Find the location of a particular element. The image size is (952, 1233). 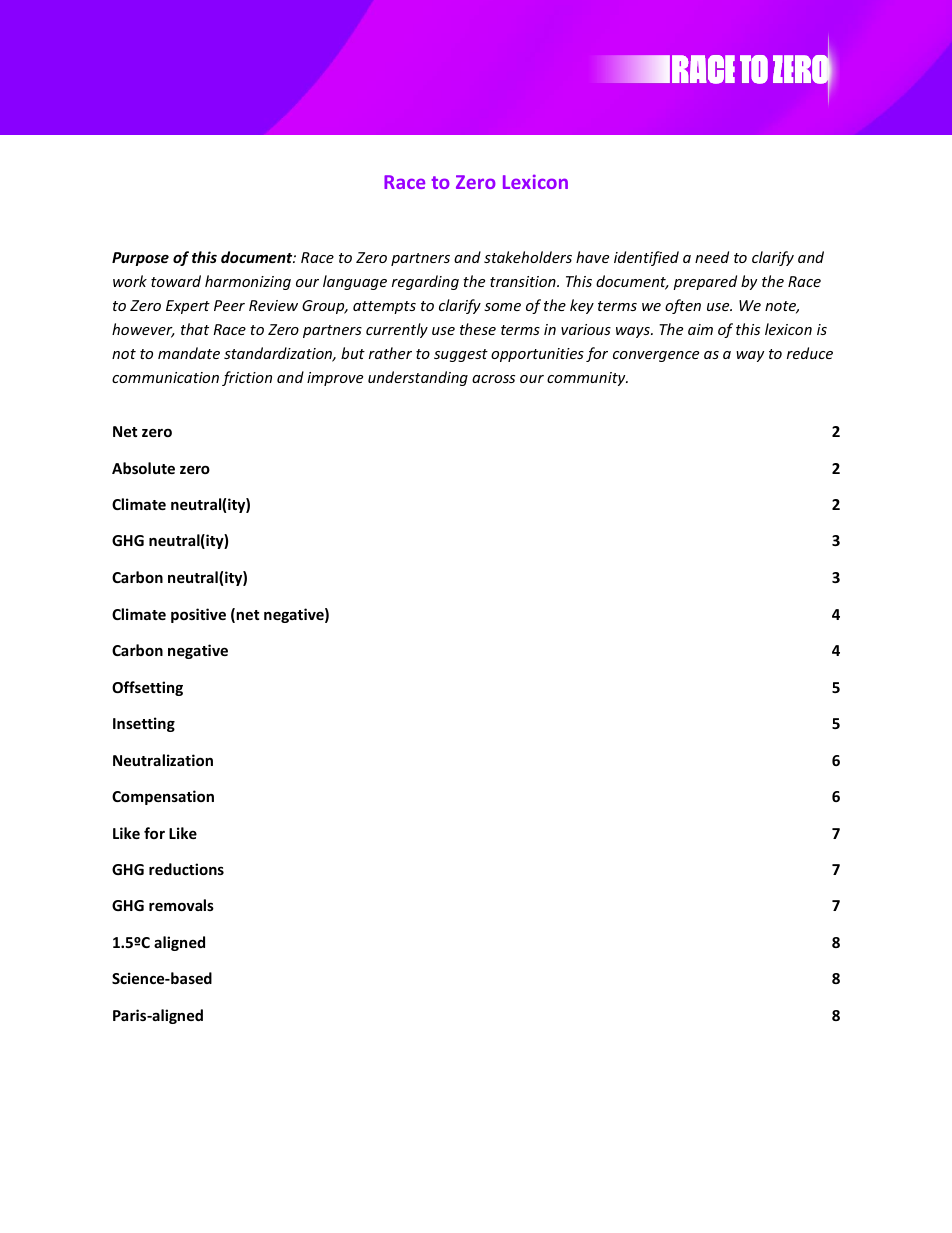

community is located at coordinates (587, 379).
